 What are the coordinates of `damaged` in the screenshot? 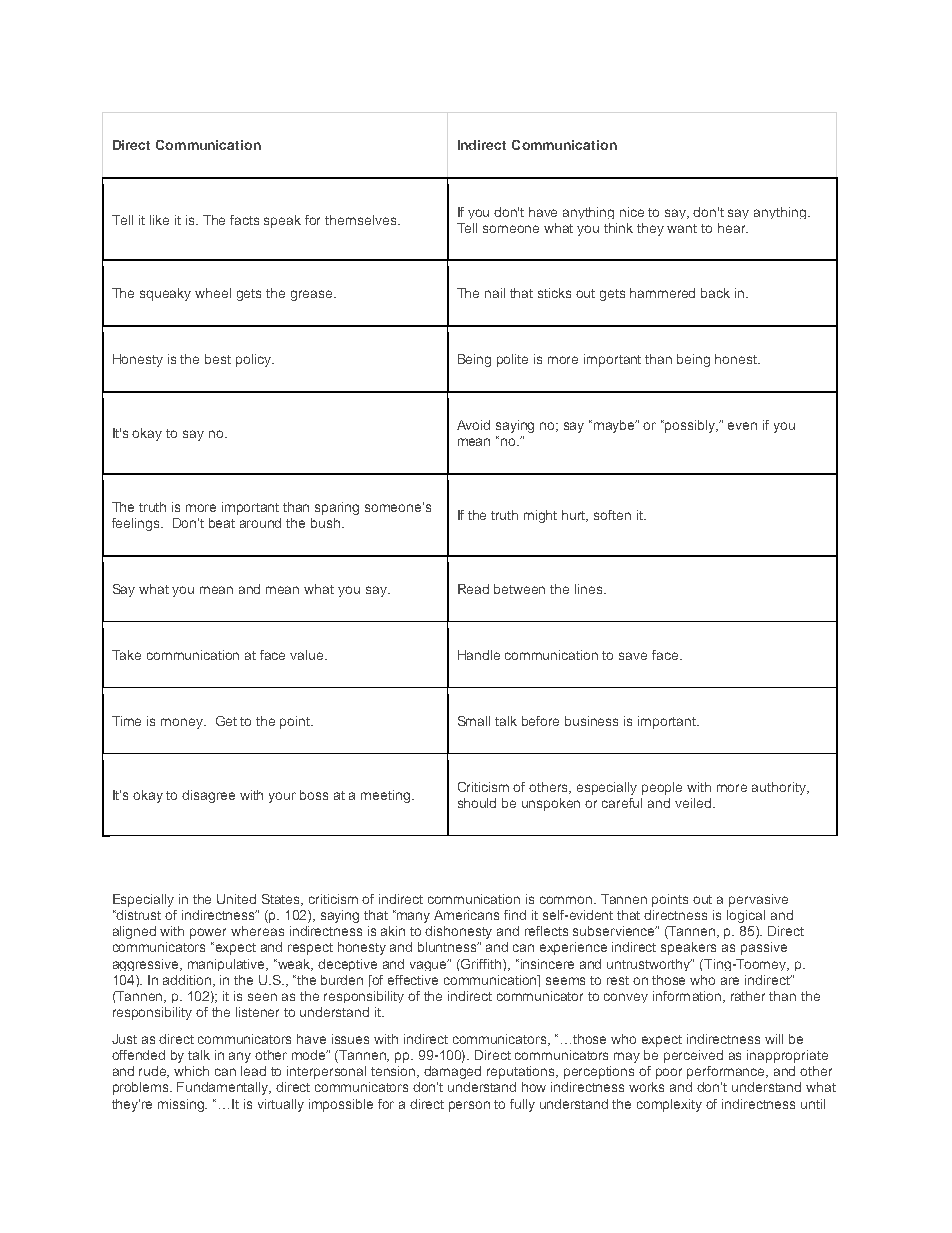 It's located at (452, 1072).
